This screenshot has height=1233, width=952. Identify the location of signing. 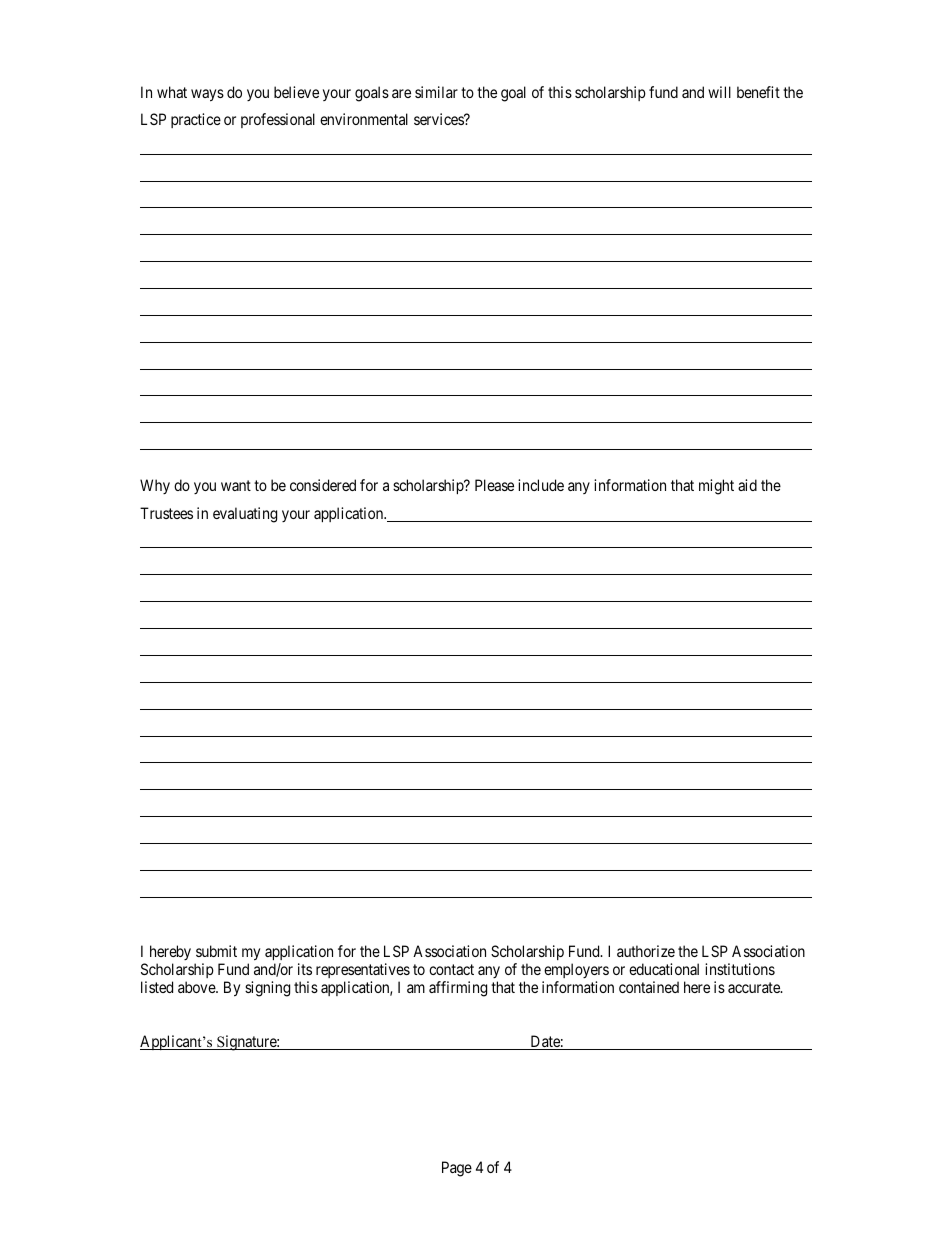
(267, 989).
